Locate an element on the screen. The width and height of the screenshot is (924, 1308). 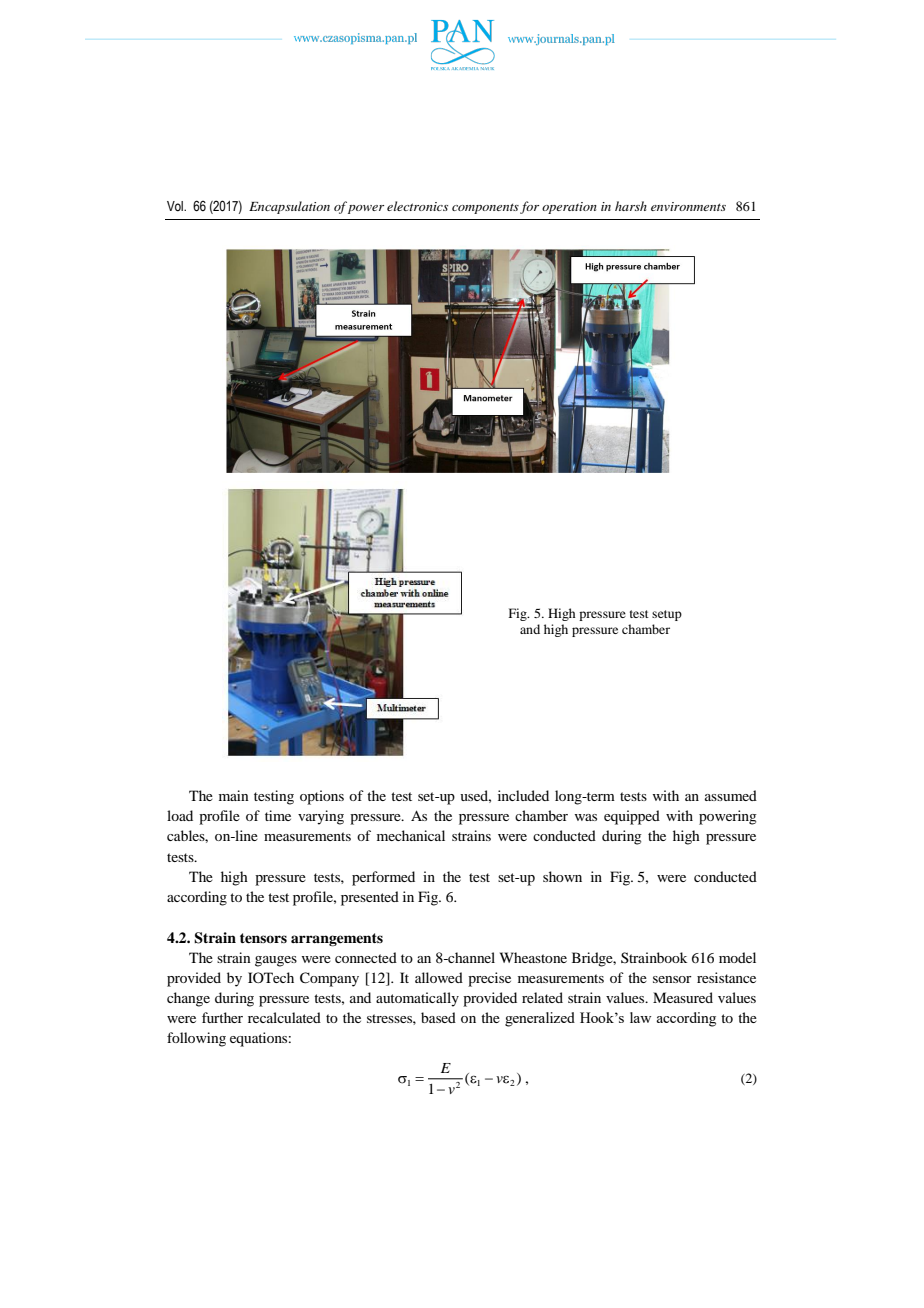
components is located at coordinates (485, 208).
